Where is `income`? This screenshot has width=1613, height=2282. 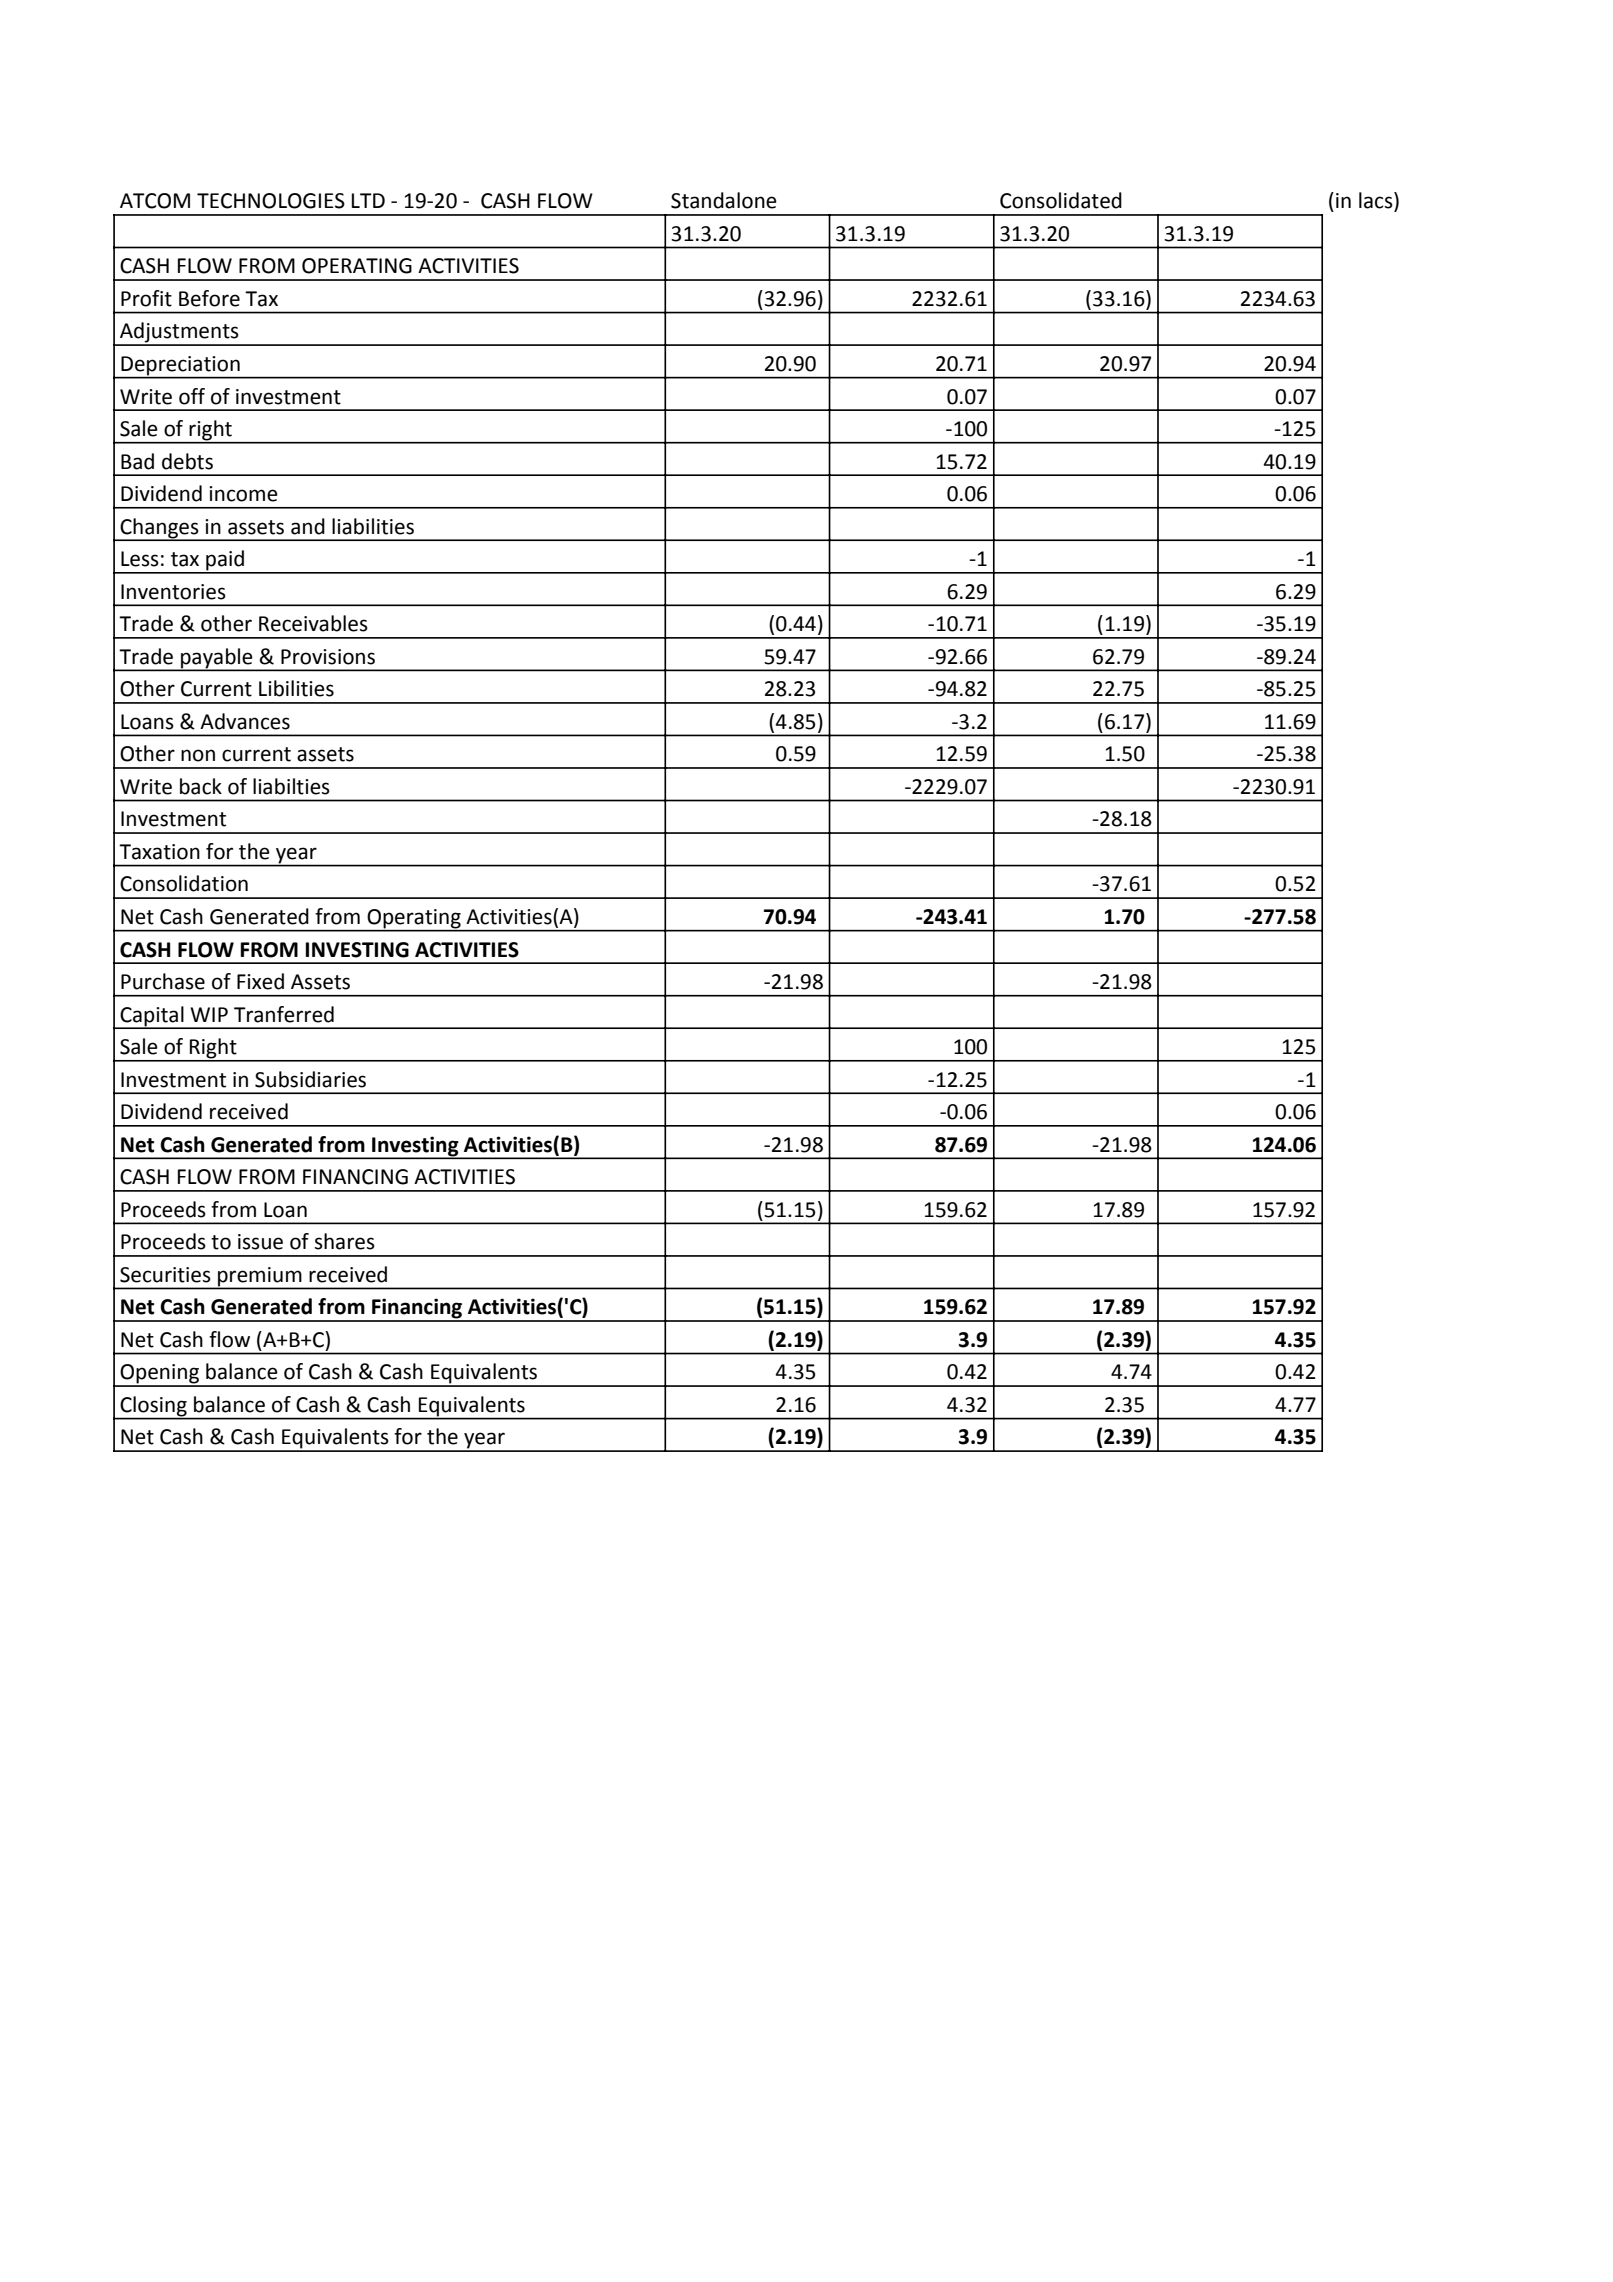
income is located at coordinates (243, 494).
